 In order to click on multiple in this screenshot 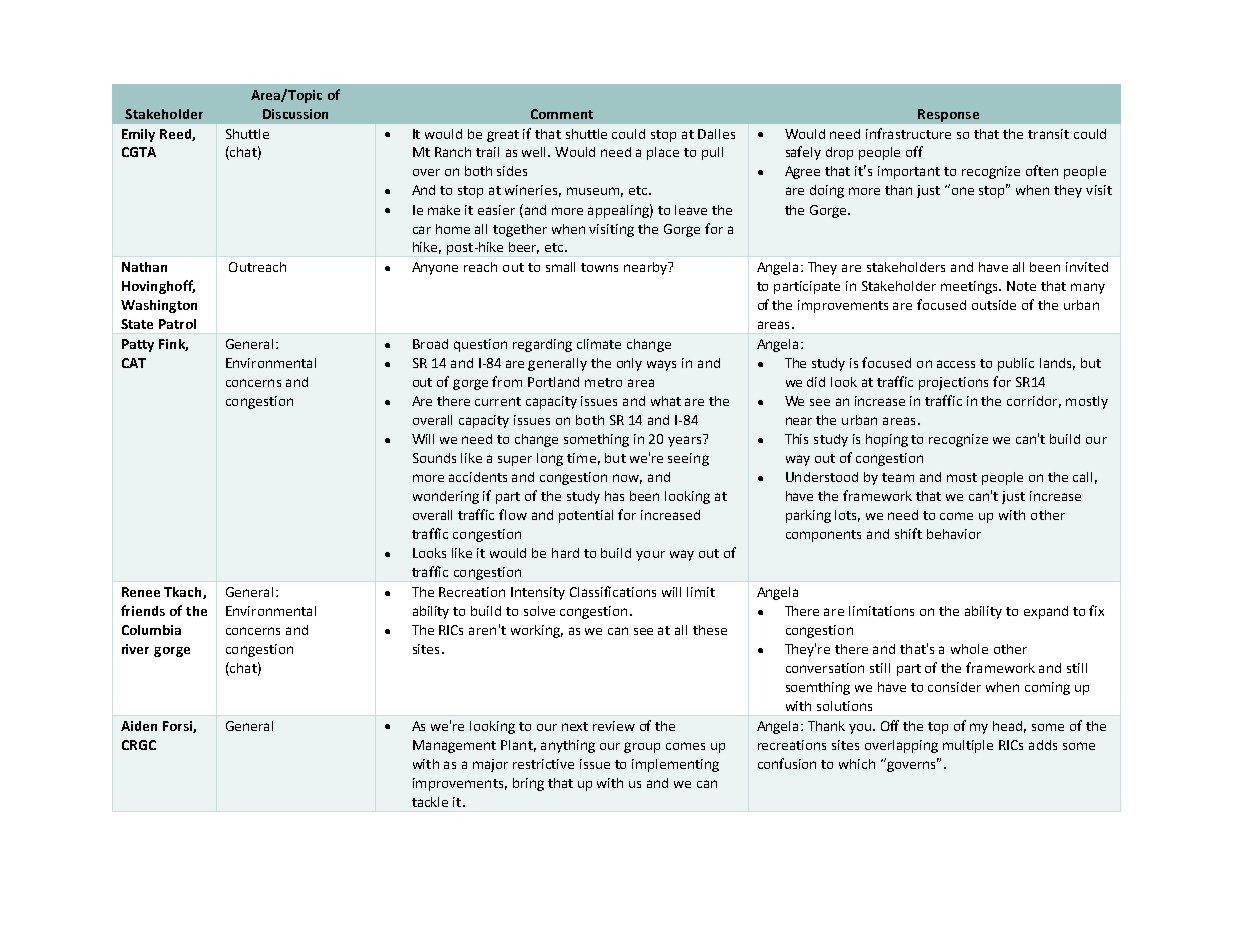, I will do `click(968, 746)`.
